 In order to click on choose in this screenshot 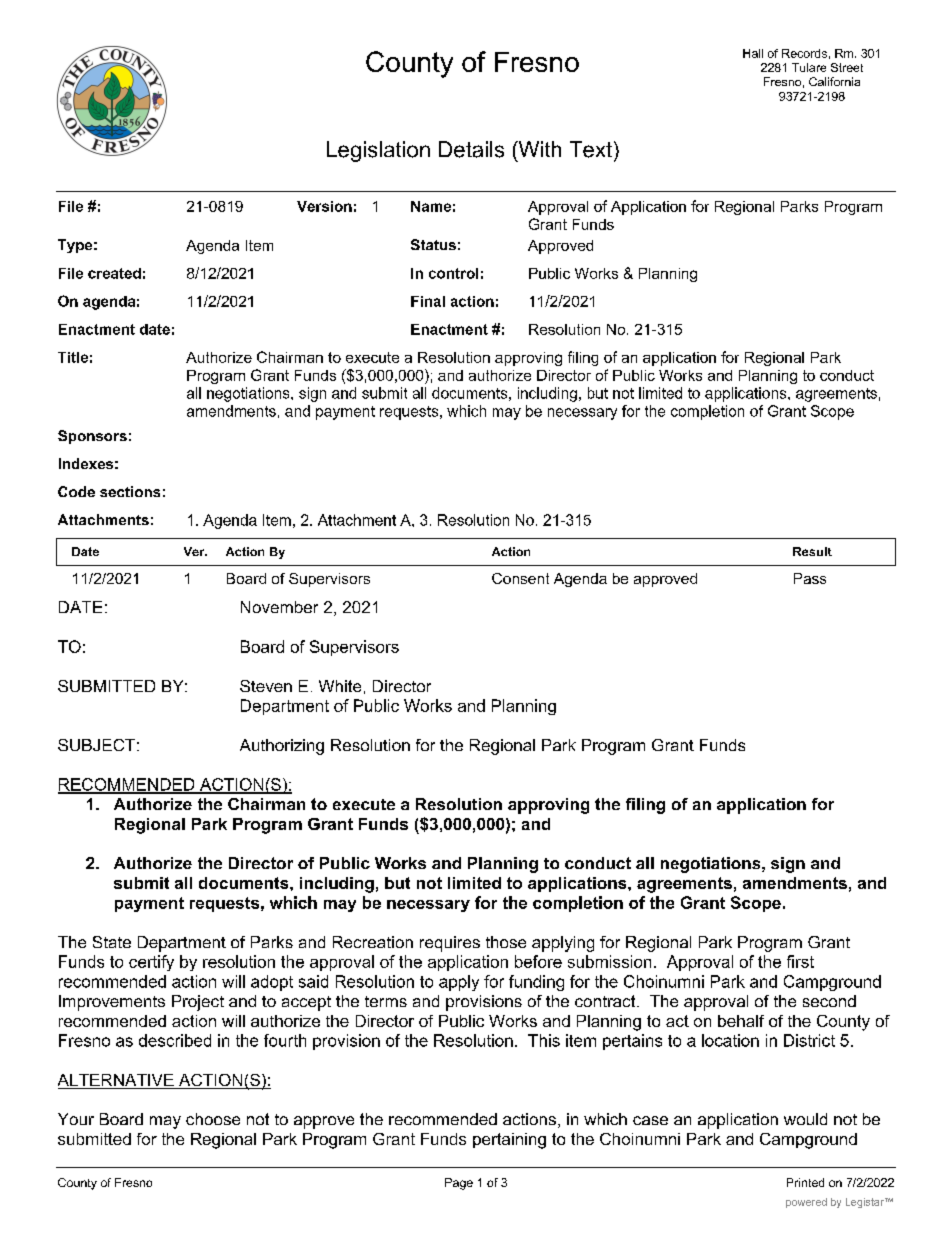, I will do `click(213, 1119)`.
